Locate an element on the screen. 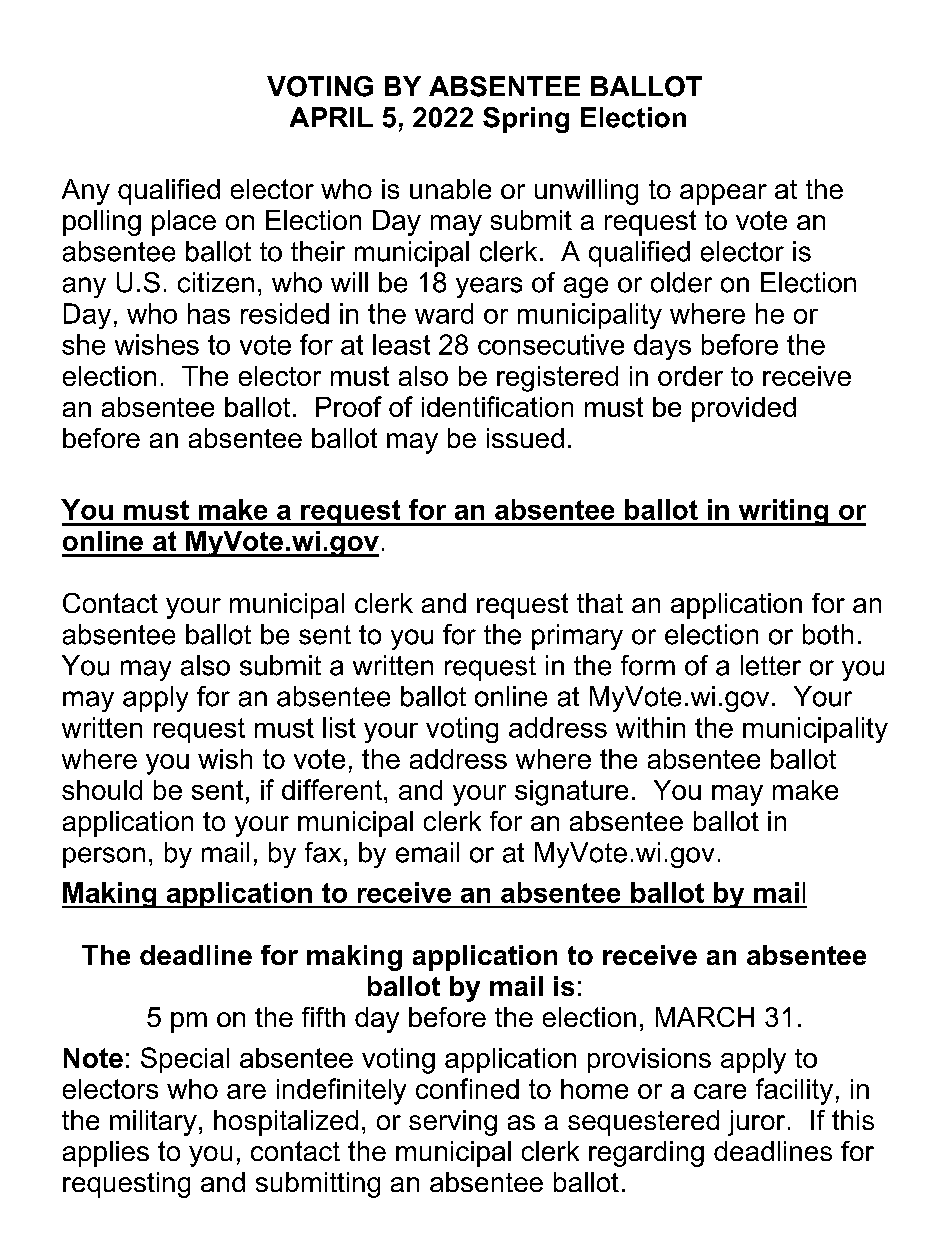  appear is located at coordinates (723, 194).
